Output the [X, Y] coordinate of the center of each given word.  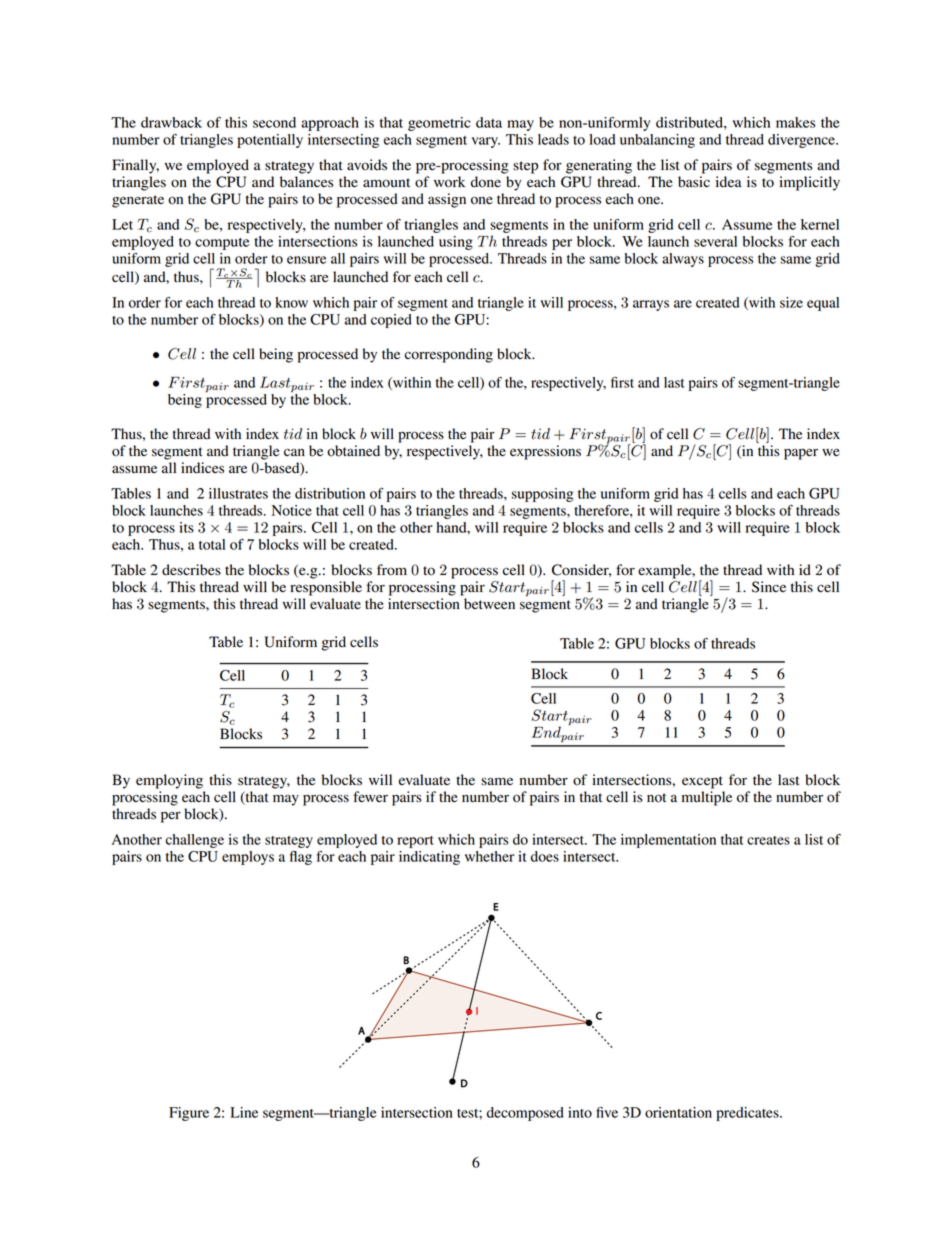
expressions [545, 452]
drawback [171, 122]
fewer [370, 796]
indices [202, 468]
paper [801, 454]
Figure [189, 1114]
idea [729, 182]
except [702, 782]
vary [486, 142]
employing [169, 781]
